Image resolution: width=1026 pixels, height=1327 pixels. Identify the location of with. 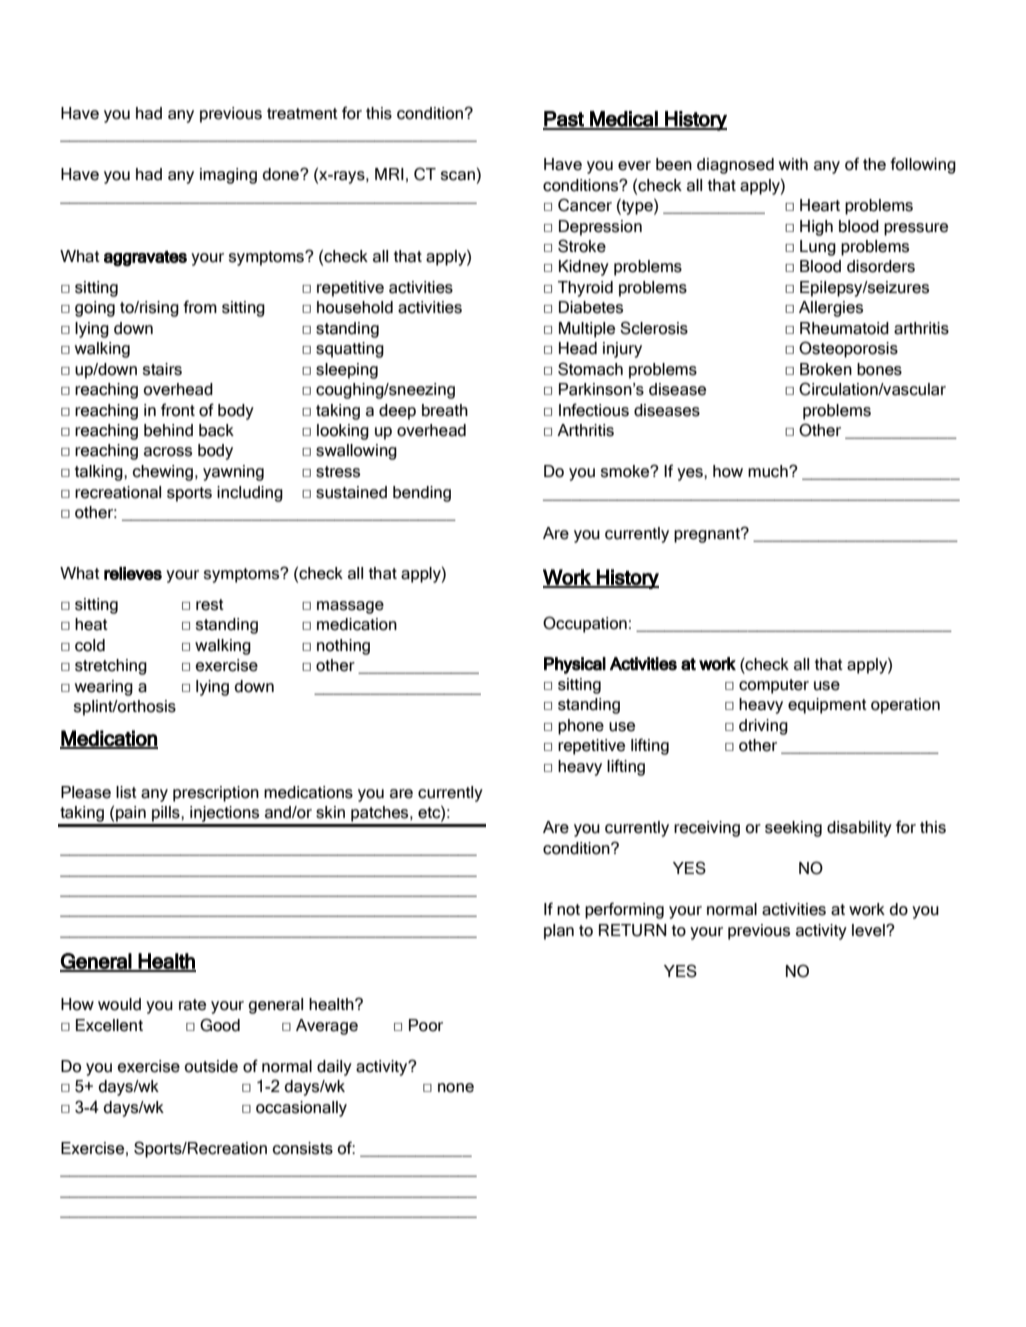
(793, 164).
